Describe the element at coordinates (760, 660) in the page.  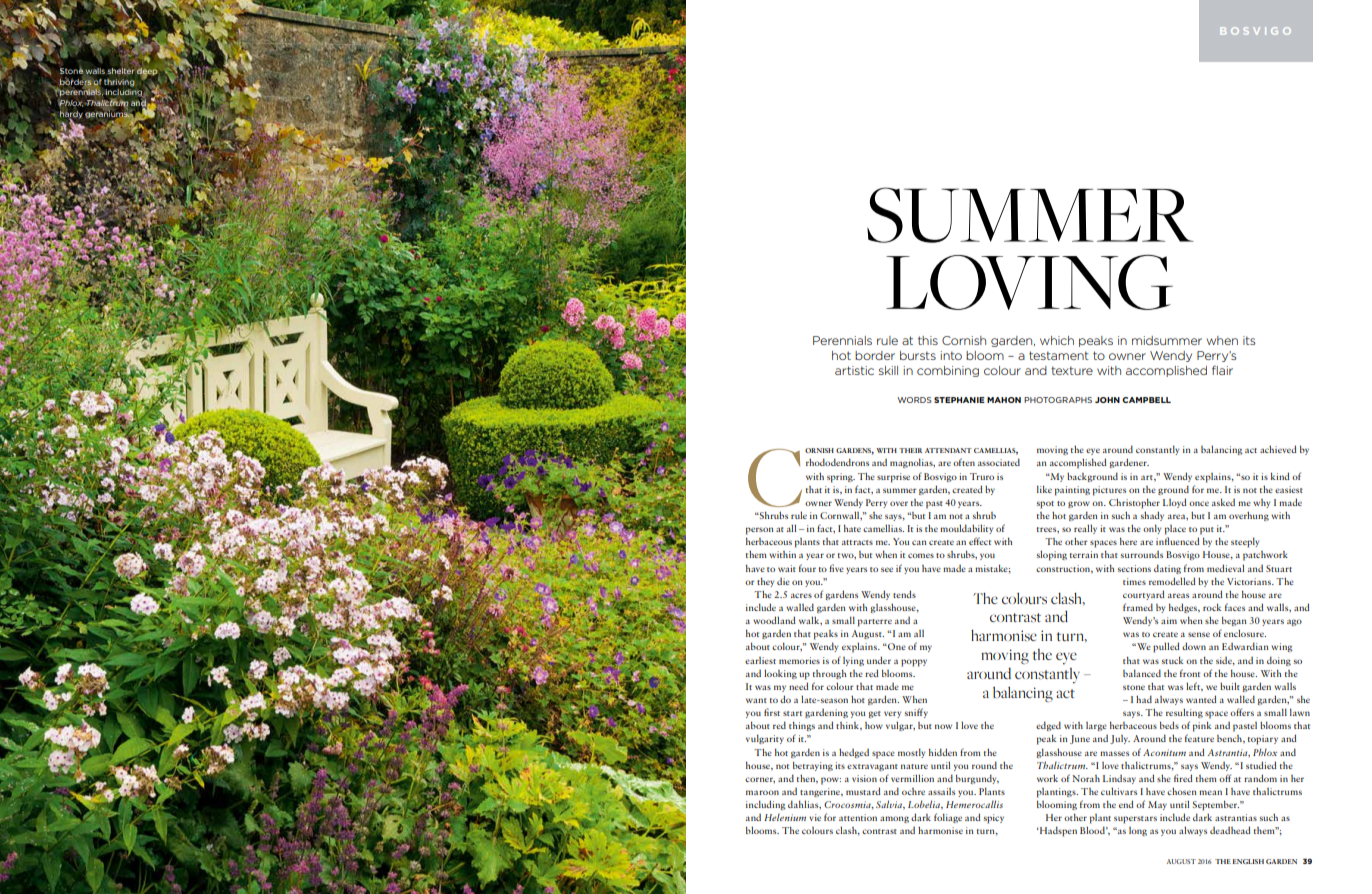
I see `earliest` at that location.
